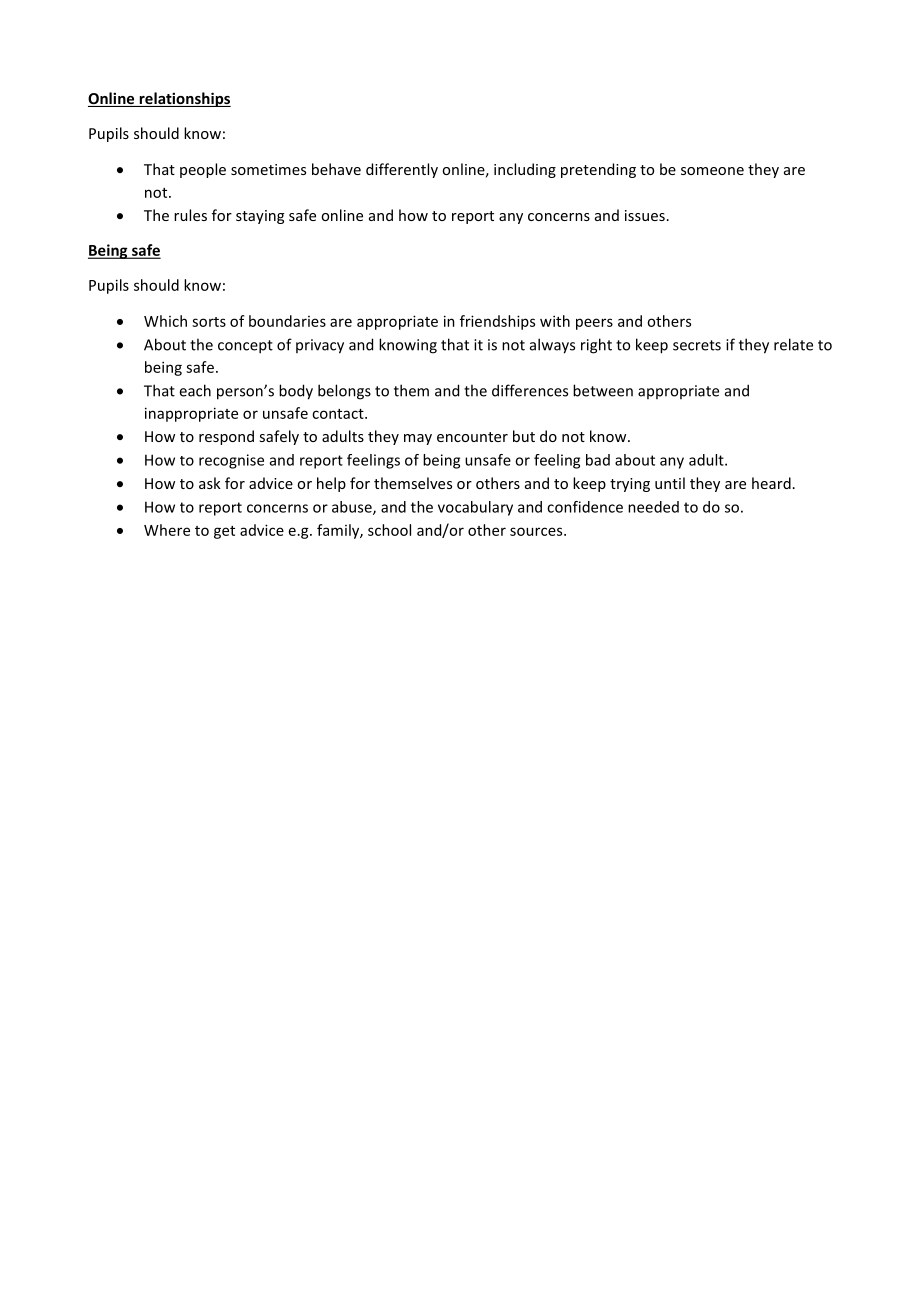 The height and width of the screenshot is (1308, 924). I want to click on differently, so click(402, 170).
